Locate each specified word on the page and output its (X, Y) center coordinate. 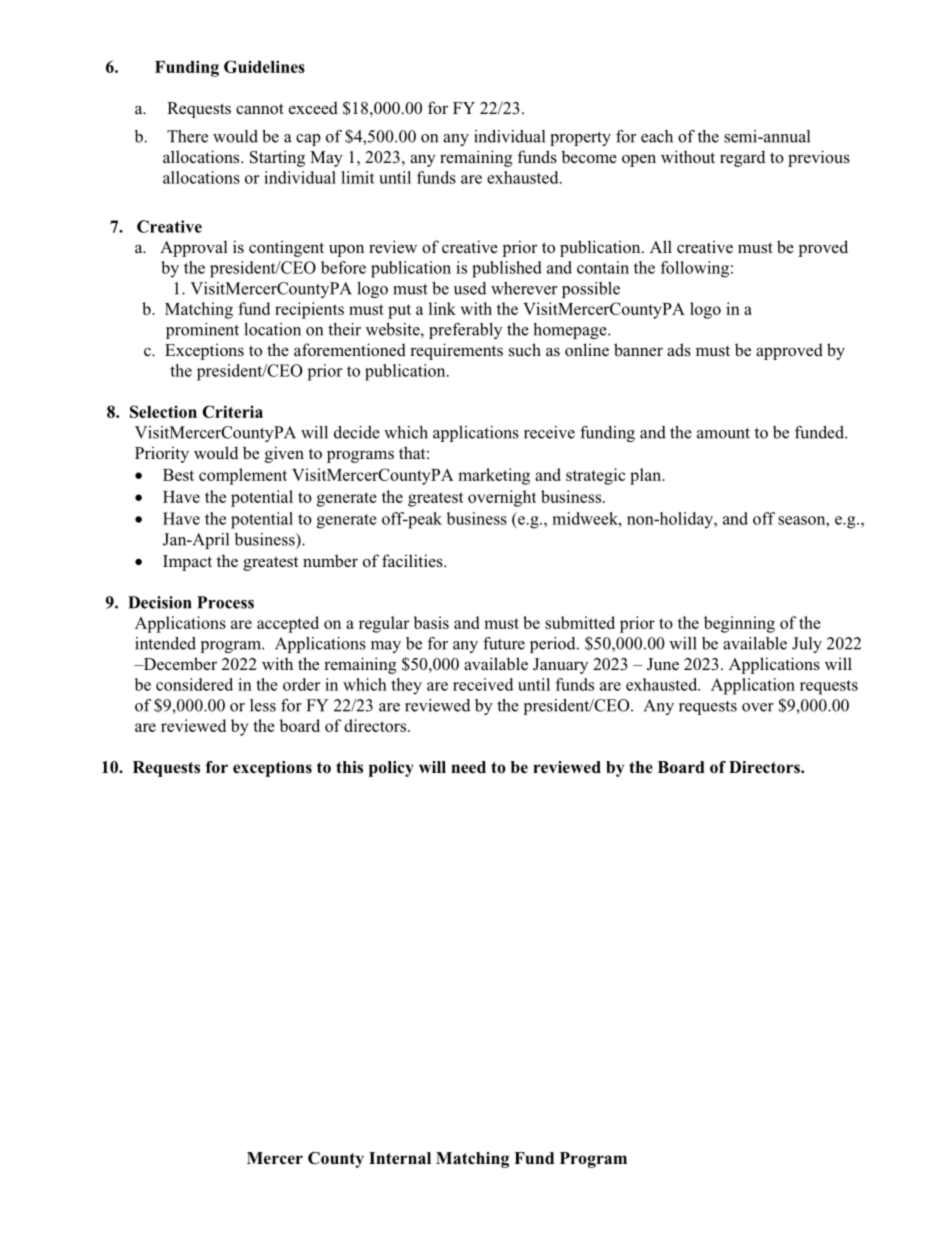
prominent (202, 331)
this (349, 767)
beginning (739, 624)
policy (391, 769)
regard (742, 158)
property (580, 139)
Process (225, 602)
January (560, 666)
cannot (260, 108)
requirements (456, 351)
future (504, 643)
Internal (400, 1158)
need (468, 767)
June (663, 664)
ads (679, 350)
